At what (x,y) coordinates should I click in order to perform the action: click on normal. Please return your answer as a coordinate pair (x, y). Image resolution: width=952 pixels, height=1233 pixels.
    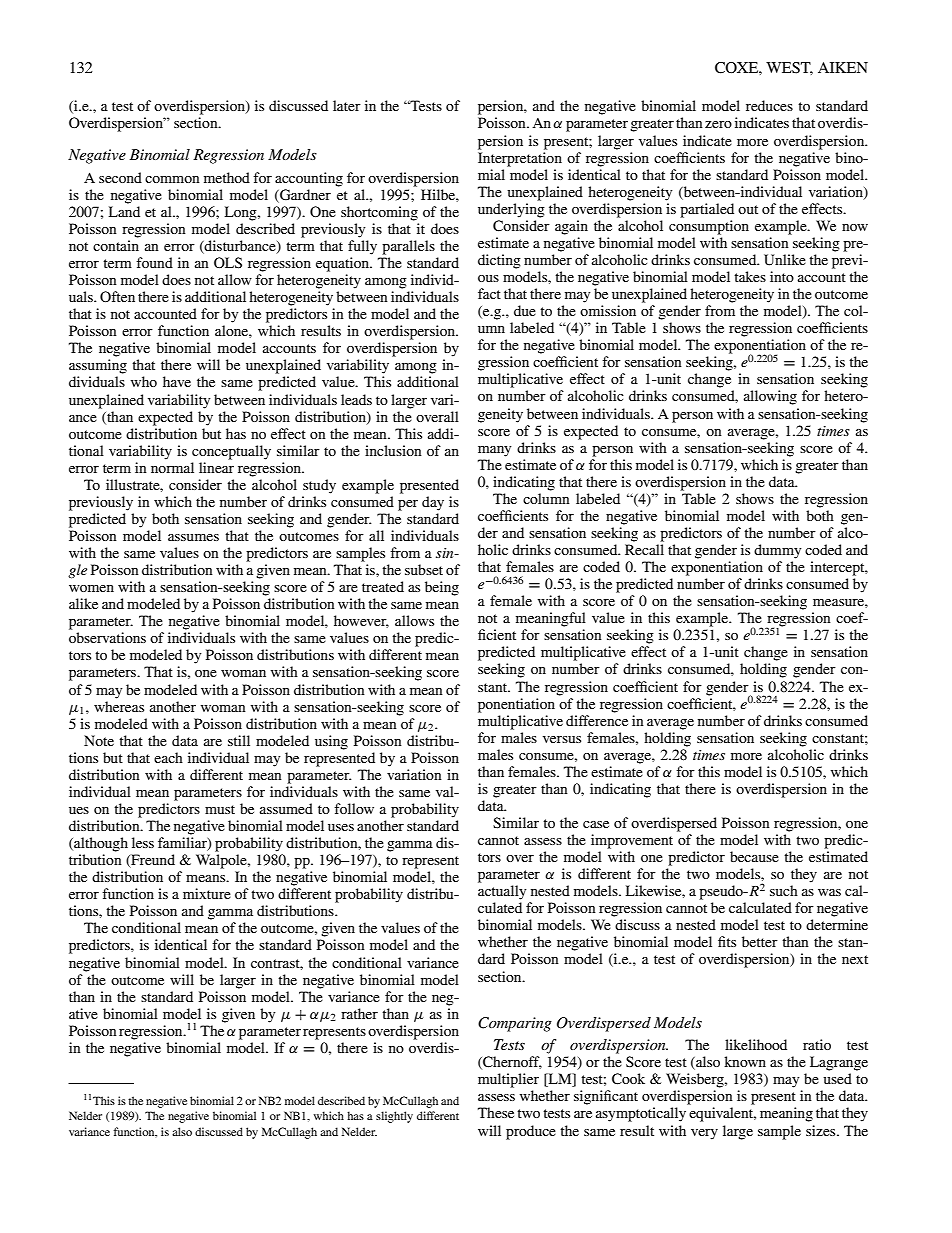
    Looking at the image, I should click on (172, 467).
